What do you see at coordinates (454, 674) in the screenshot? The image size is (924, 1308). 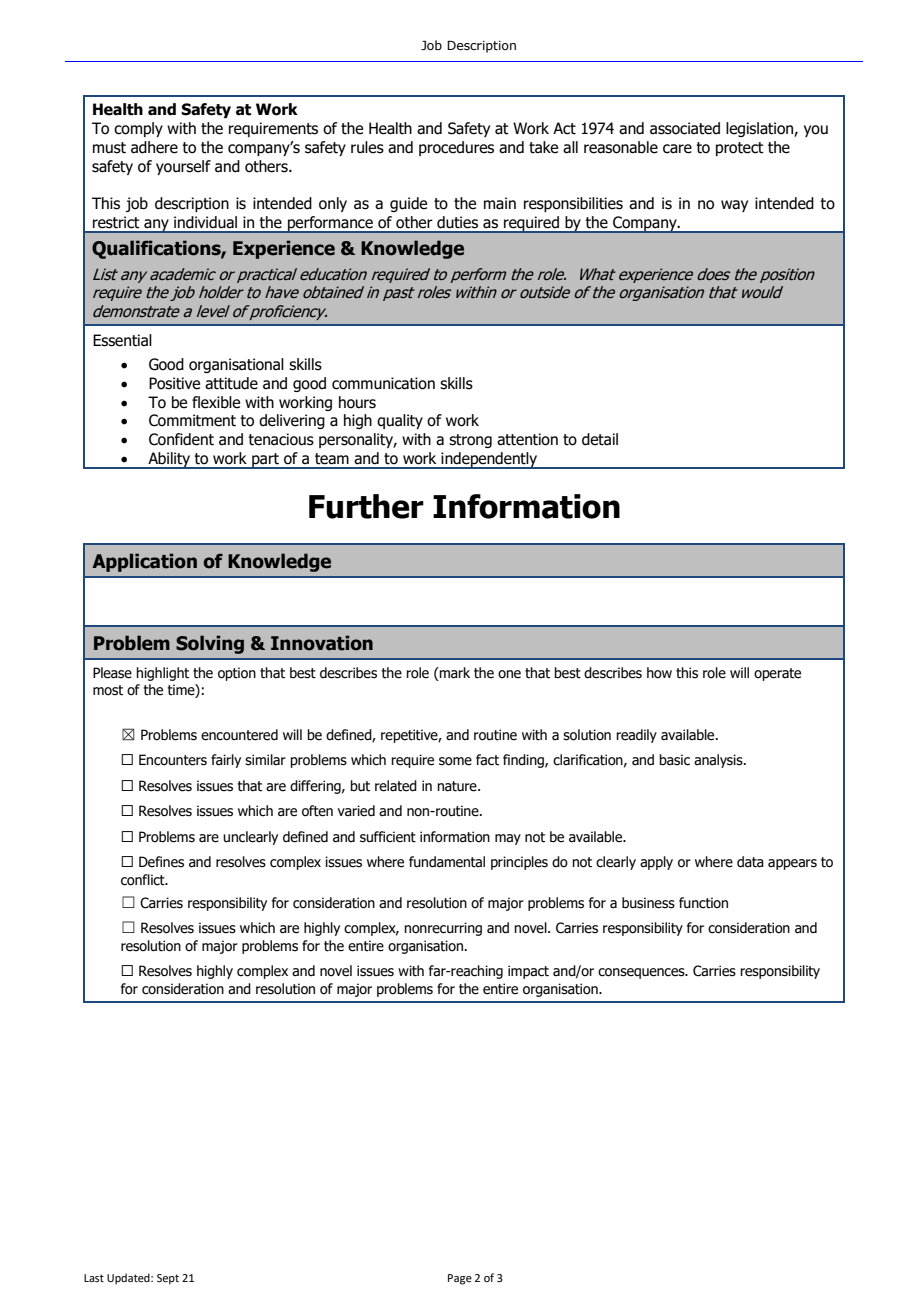 I see `mark` at bounding box center [454, 674].
